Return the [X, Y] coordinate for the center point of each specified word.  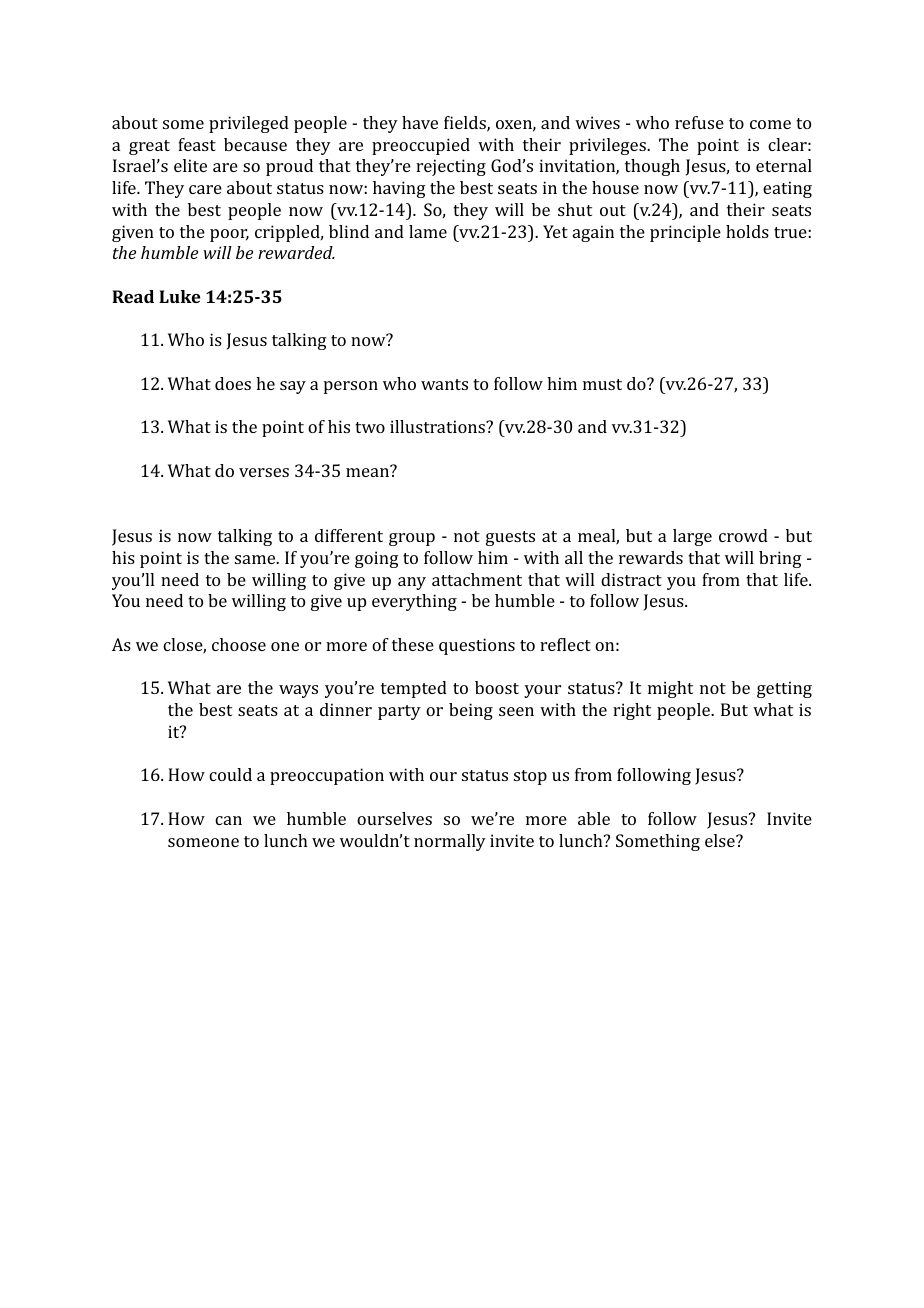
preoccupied [421, 146]
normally [450, 842]
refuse [699, 122]
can [228, 820]
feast [197, 144]
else [721, 840]
